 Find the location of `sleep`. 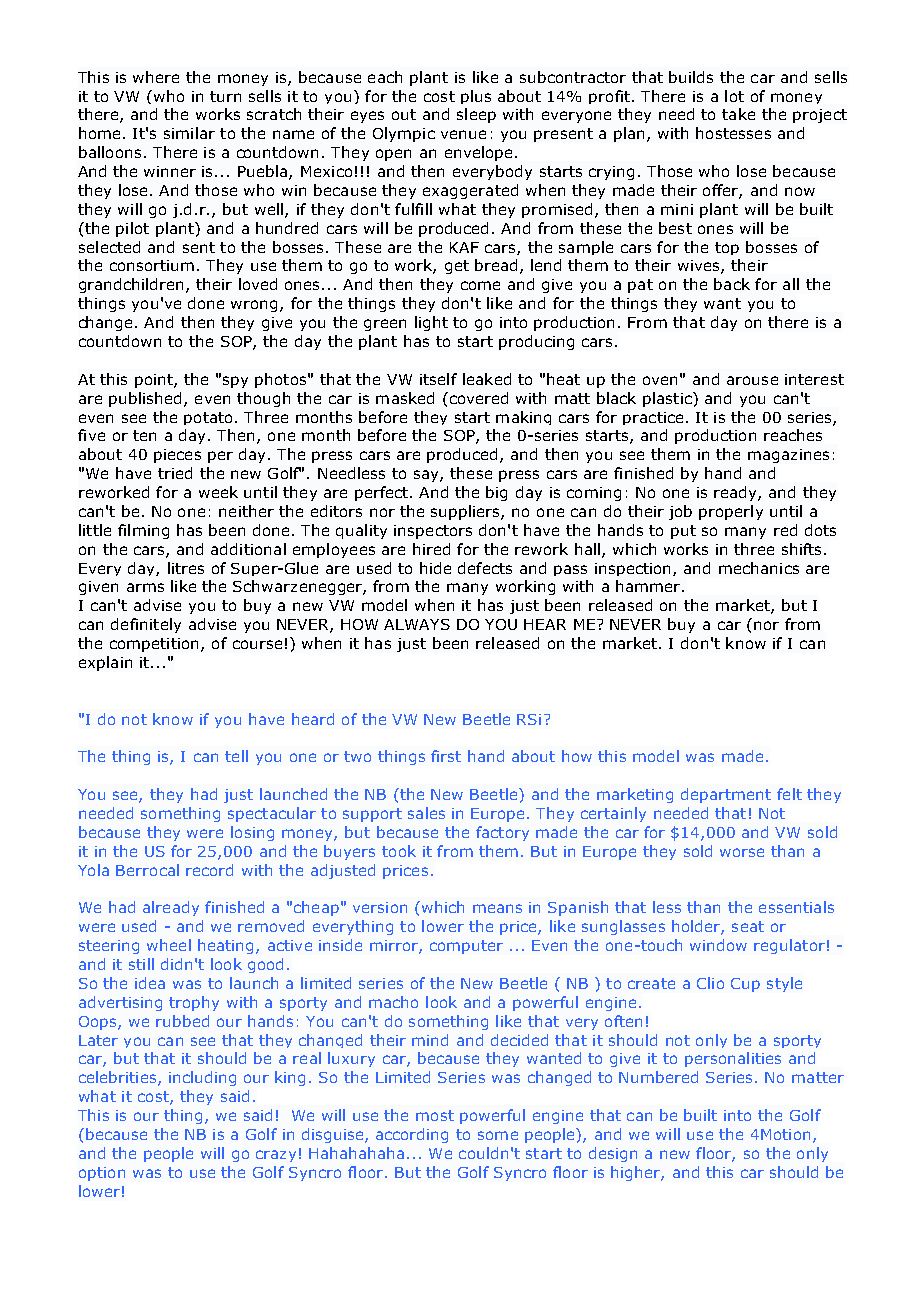

sleep is located at coordinates (476, 115).
